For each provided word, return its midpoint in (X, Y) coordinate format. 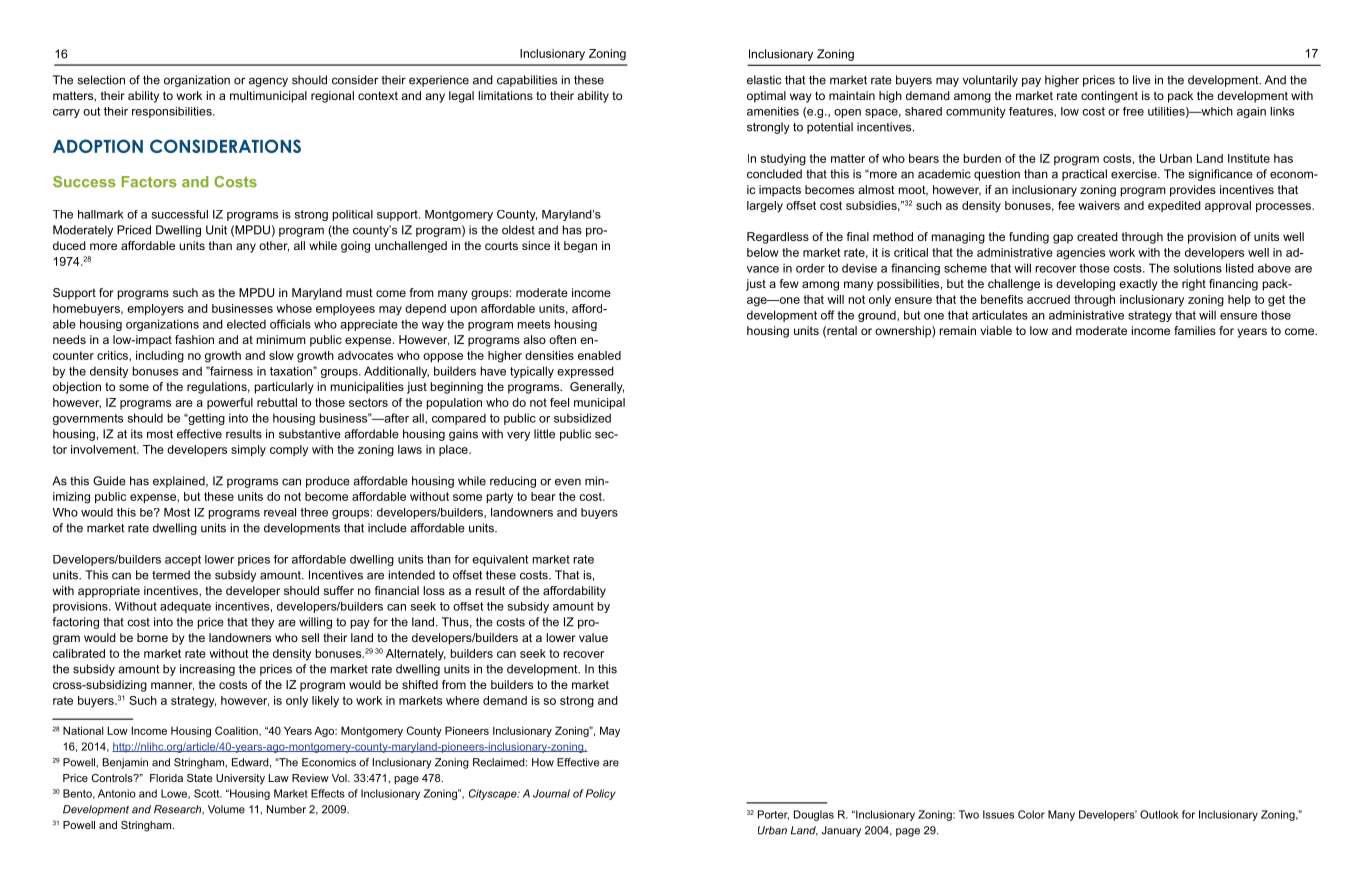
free (1133, 111)
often (562, 339)
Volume (226, 809)
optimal (766, 97)
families (1195, 330)
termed (171, 575)
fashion (194, 339)
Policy (601, 794)
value (593, 637)
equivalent (500, 560)
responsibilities (173, 112)
